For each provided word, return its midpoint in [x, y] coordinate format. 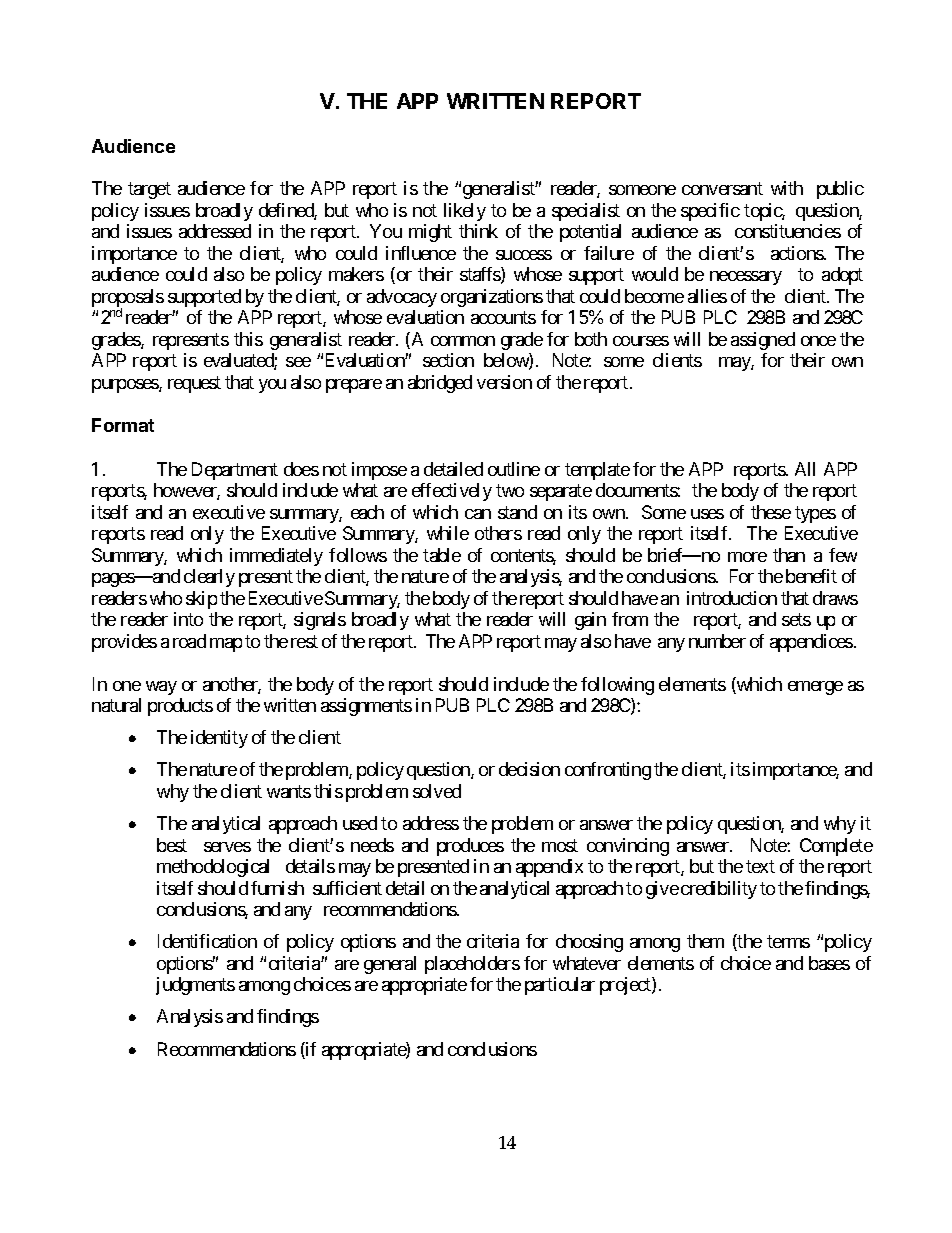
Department [235, 471]
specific [710, 212]
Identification [207, 941]
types [815, 514]
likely [465, 212]
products [180, 707]
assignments [366, 707]
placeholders [472, 965]
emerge [815, 688]
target [149, 191]
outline [514, 469]
